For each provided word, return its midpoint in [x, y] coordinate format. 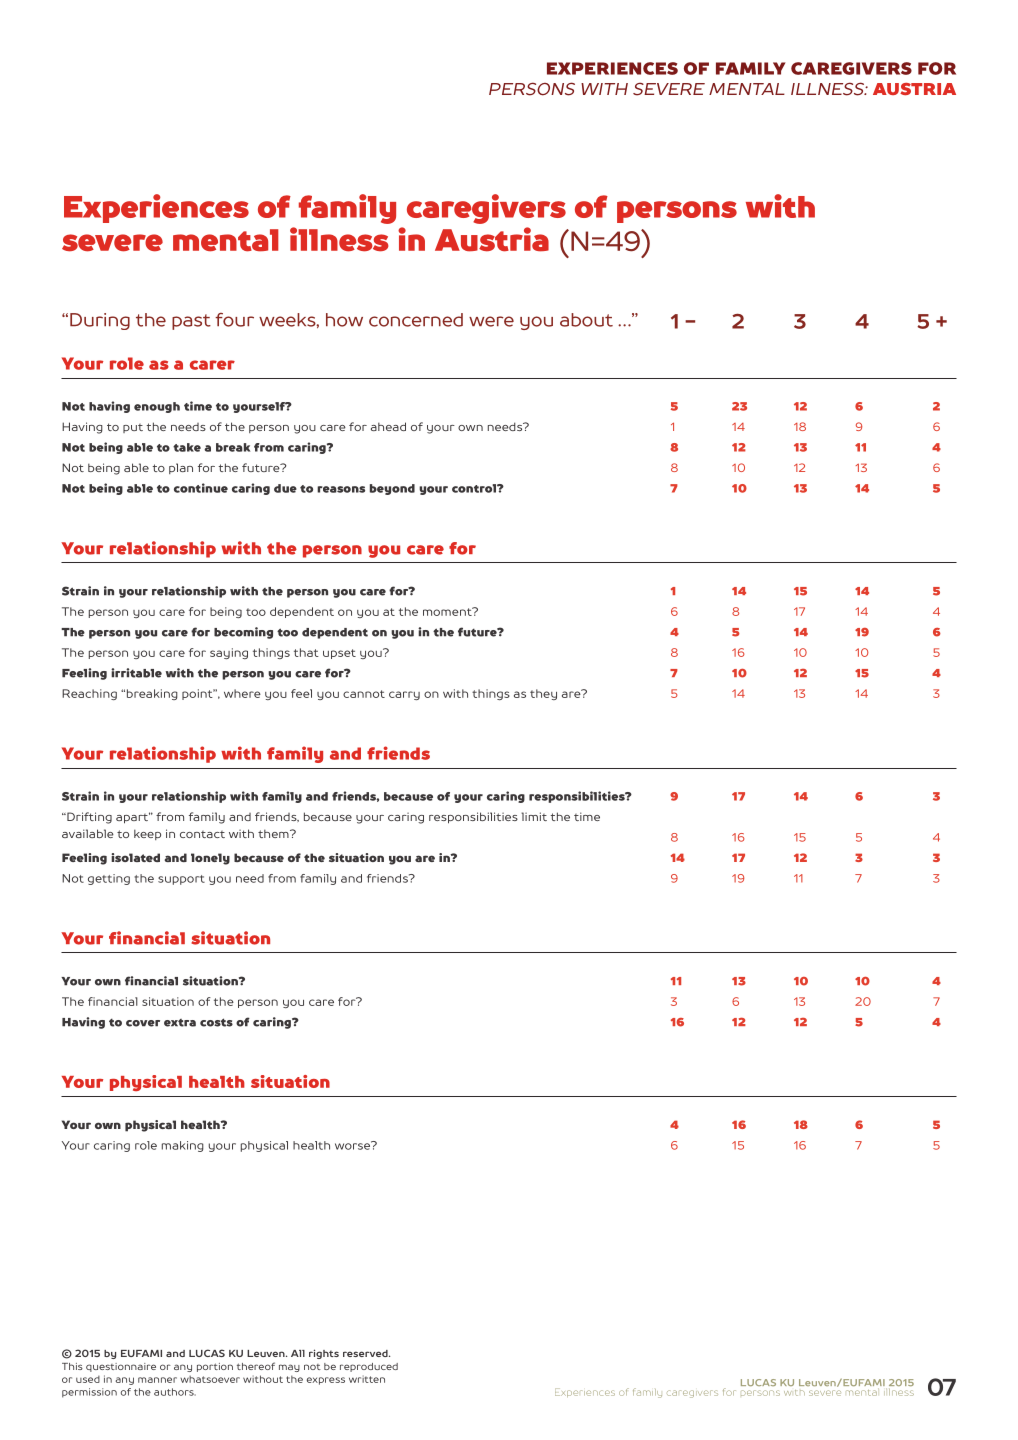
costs [216, 1022]
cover [143, 1023]
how [344, 320]
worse [354, 1145]
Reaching [89, 694]
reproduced [369, 1367]
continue [201, 488]
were [491, 321]
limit [534, 816]
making [183, 1146]
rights [324, 1354]
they [543, 694]
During [100, 321]
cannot [364, 694]
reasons [341, 489]
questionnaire [121, 1367]
